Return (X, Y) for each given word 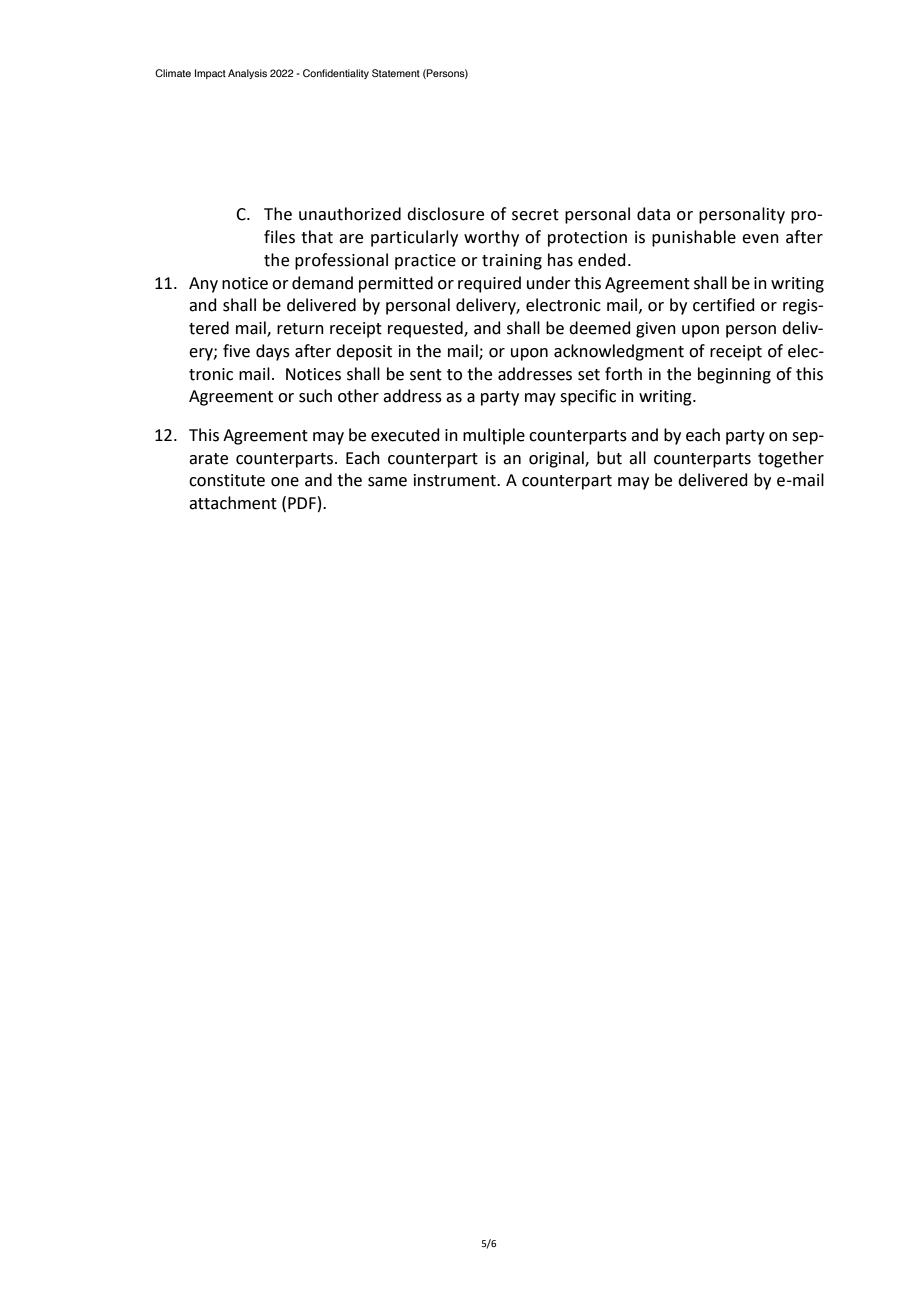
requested (426, 329)
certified (724, 305)
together (791, 459)
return (300, 329)
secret (535, 215)
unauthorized (350, 214)
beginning (734, 375)
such (315, 396)
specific (588, 397)
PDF (302, 503)
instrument (456, 480)
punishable (694, 238)
